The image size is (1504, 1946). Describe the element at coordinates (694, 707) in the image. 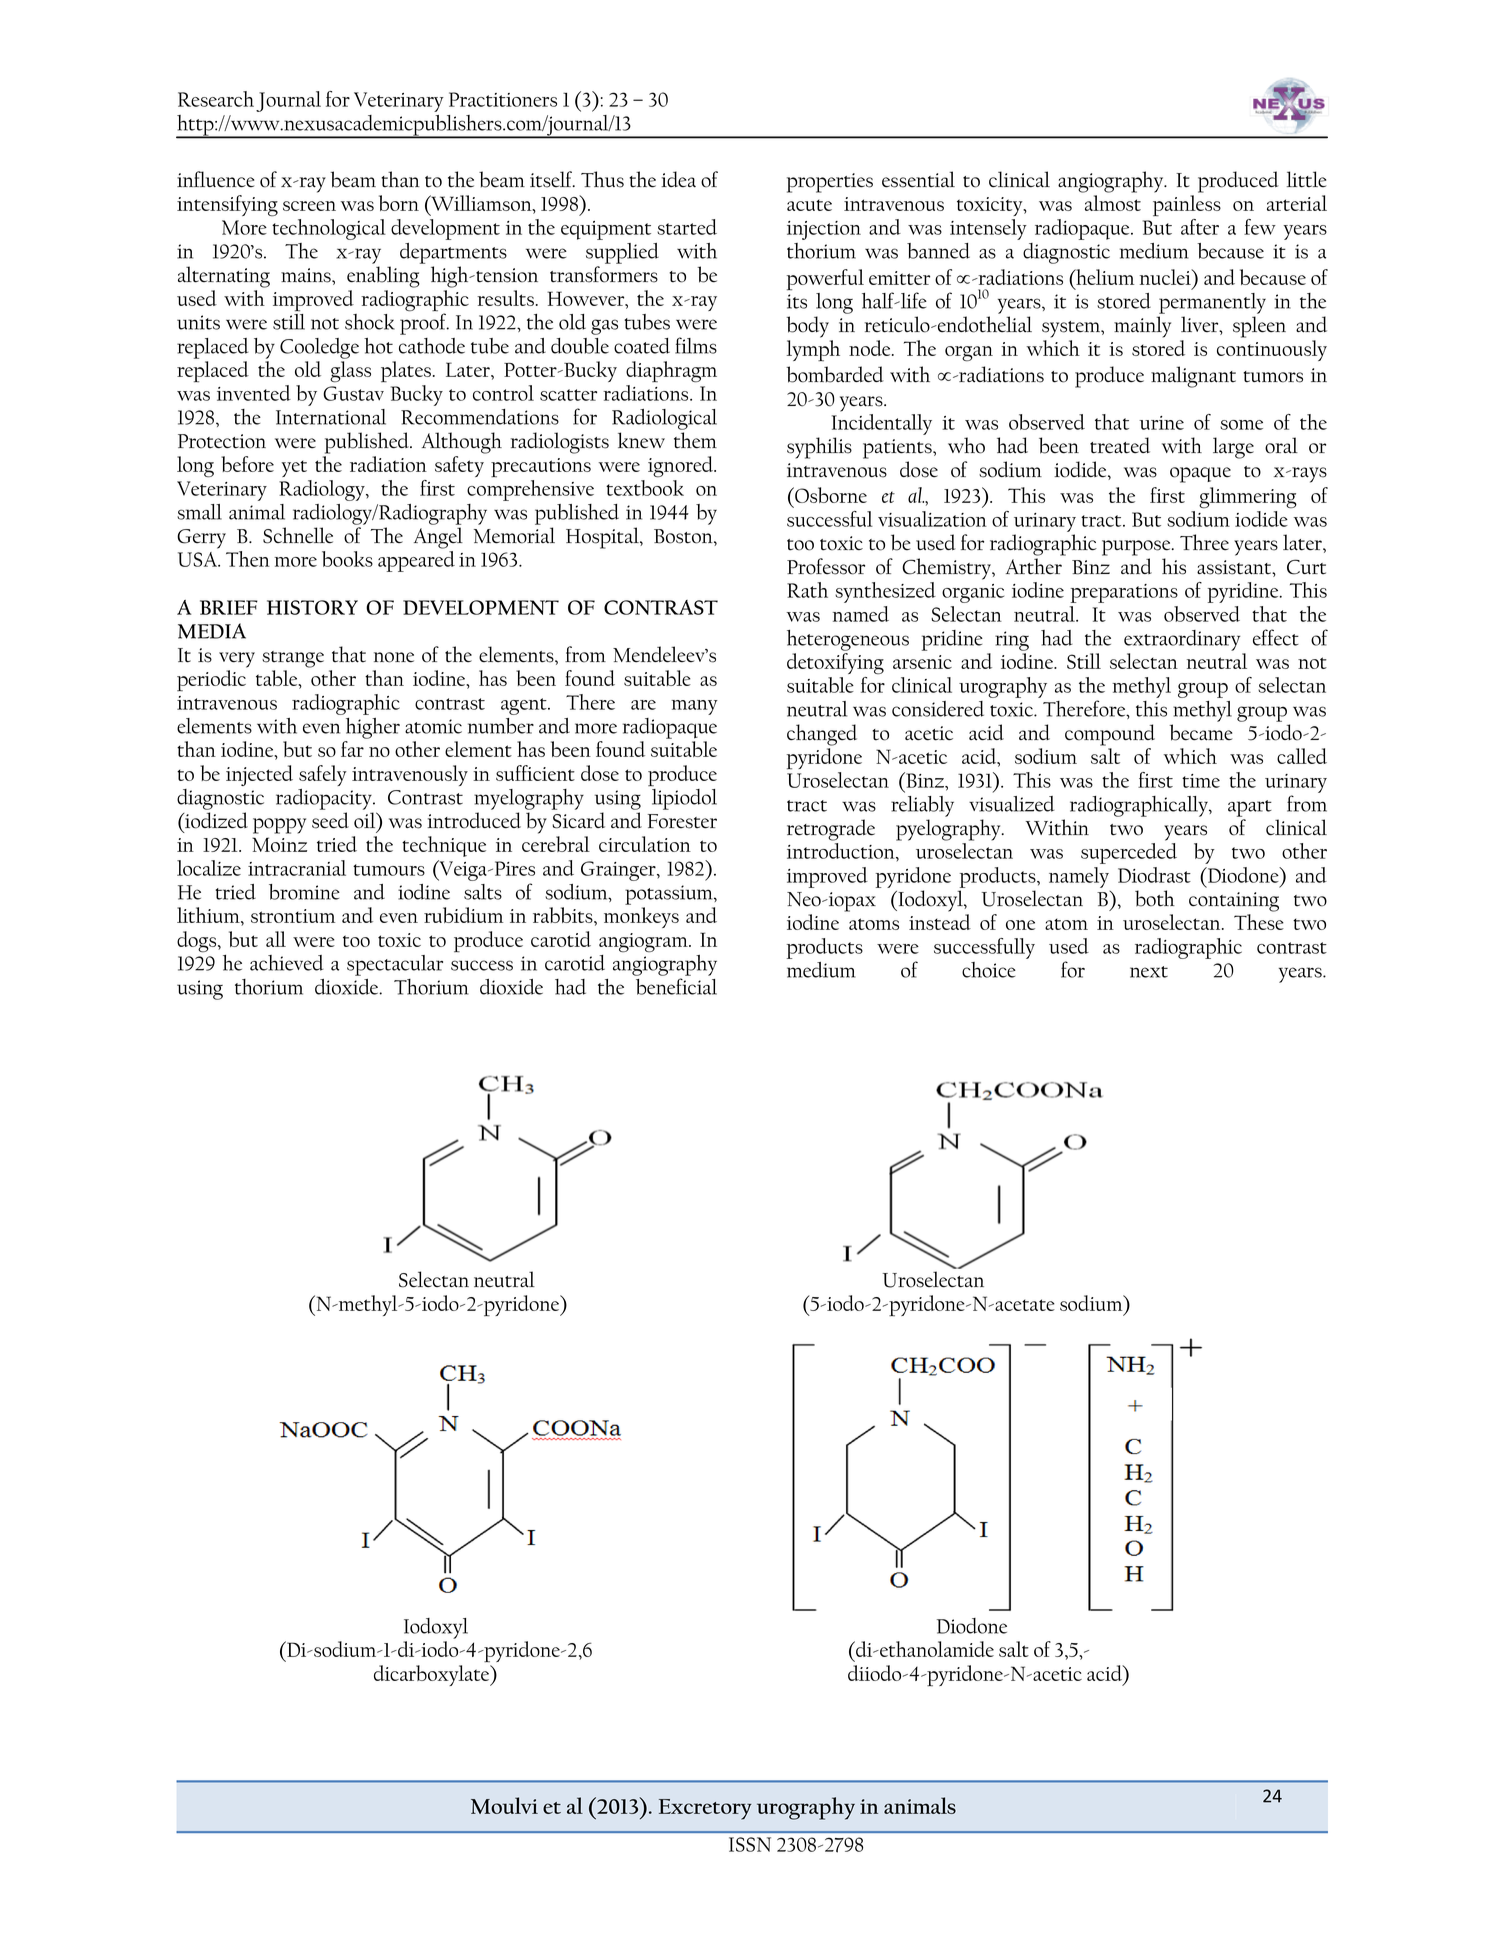

I see `many` at that location.
